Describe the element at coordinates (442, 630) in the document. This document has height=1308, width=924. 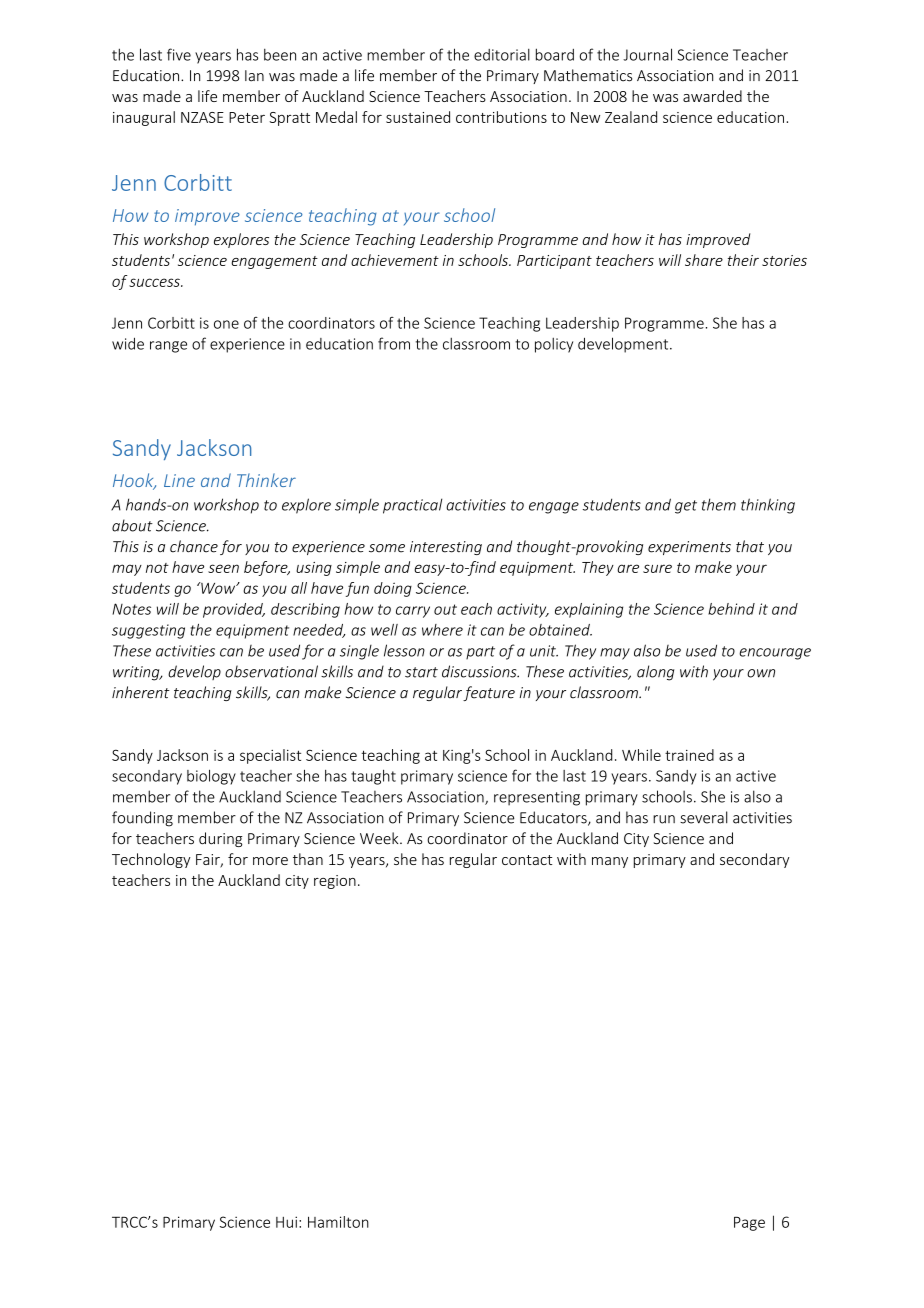
I see `where` at that location.
